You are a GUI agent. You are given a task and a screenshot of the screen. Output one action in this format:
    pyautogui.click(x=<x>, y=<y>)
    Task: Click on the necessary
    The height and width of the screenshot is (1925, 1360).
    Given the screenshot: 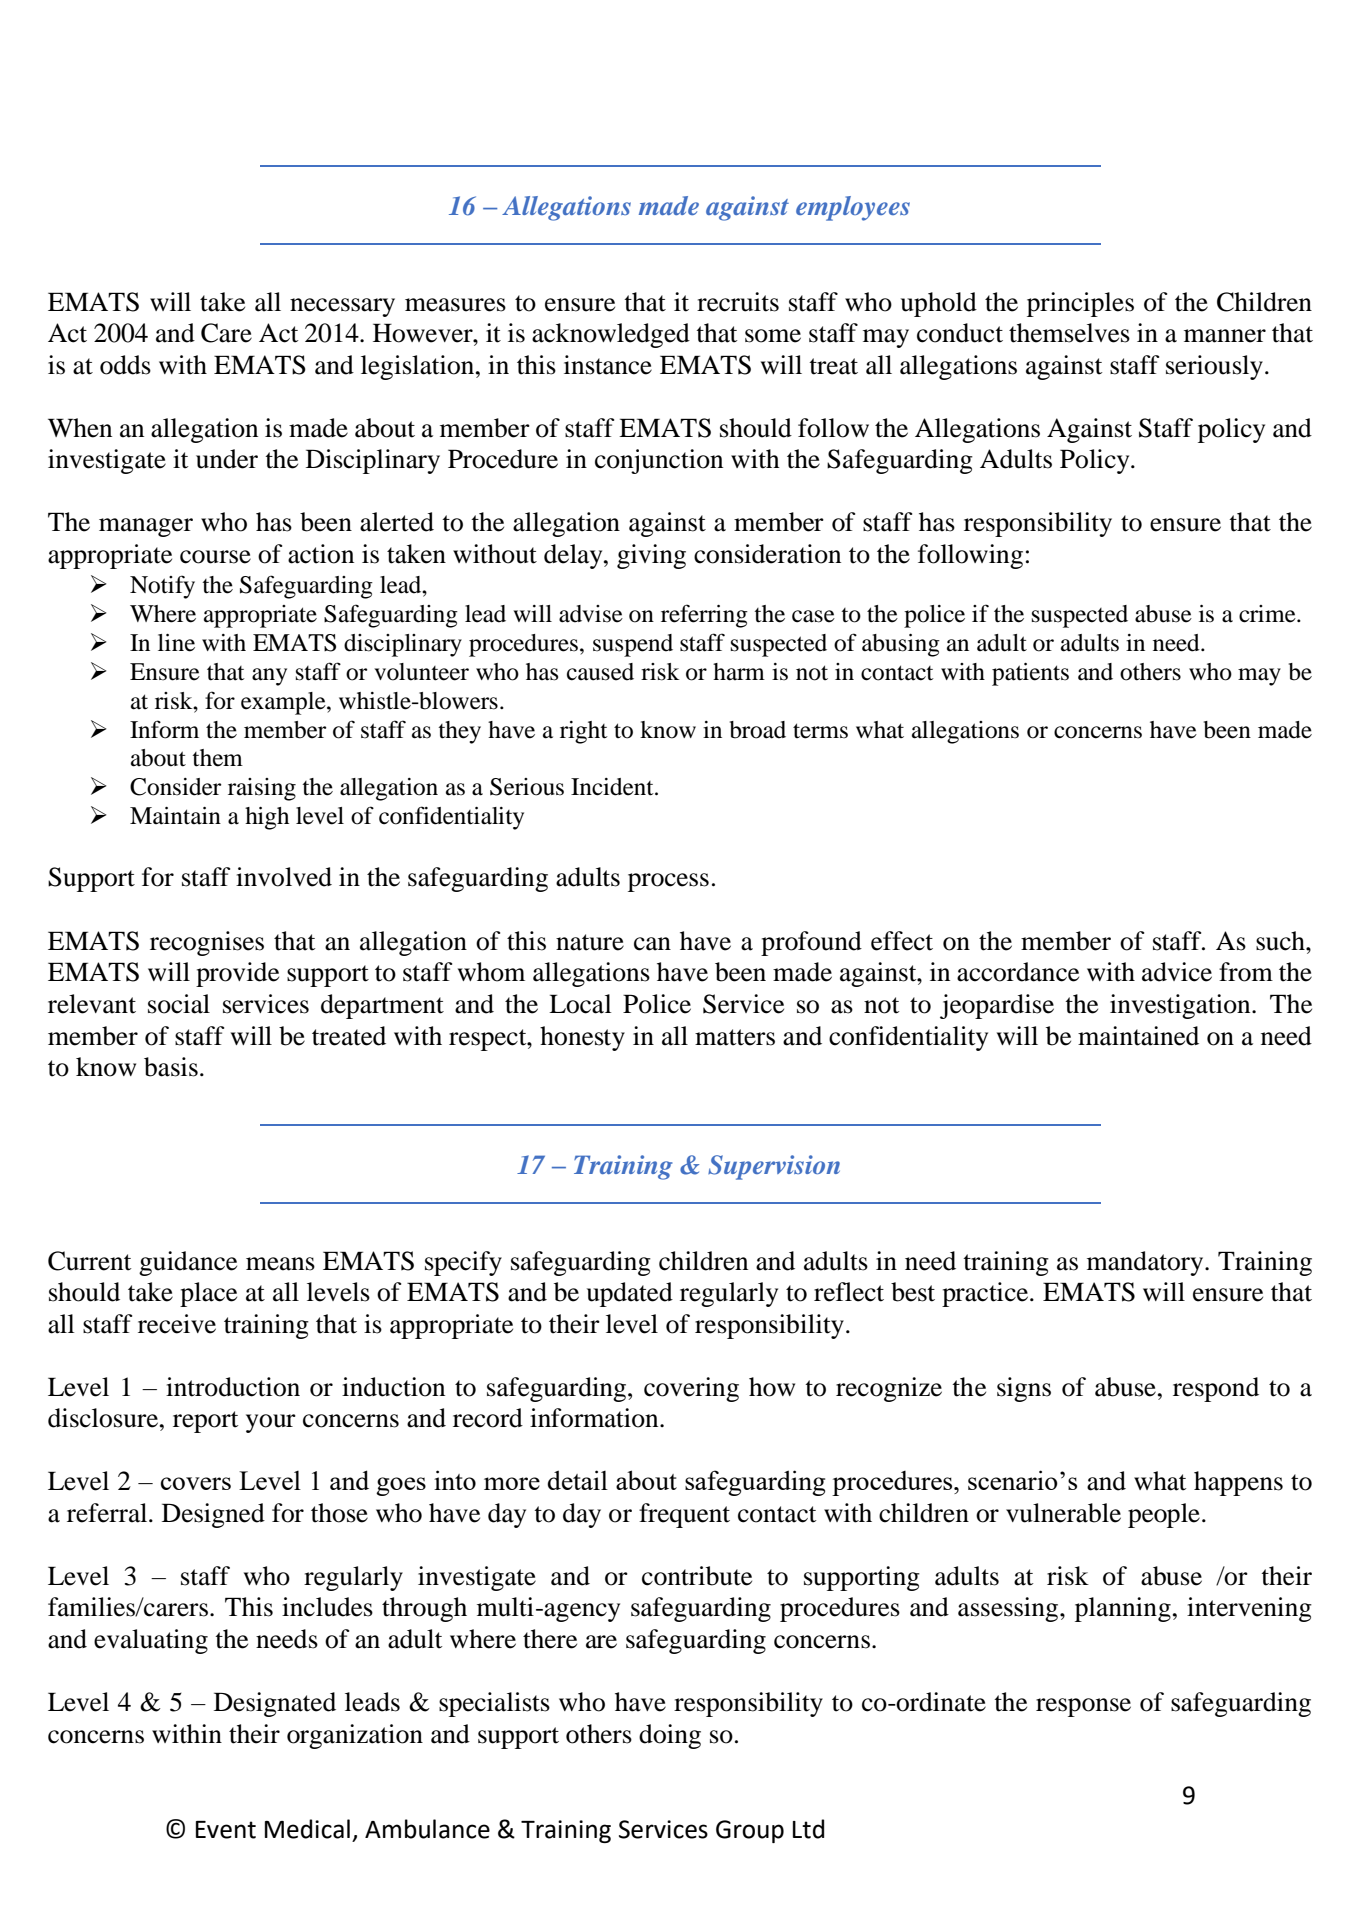 What is the action you would take?
    pyautogui.click(x=342, y=307)
